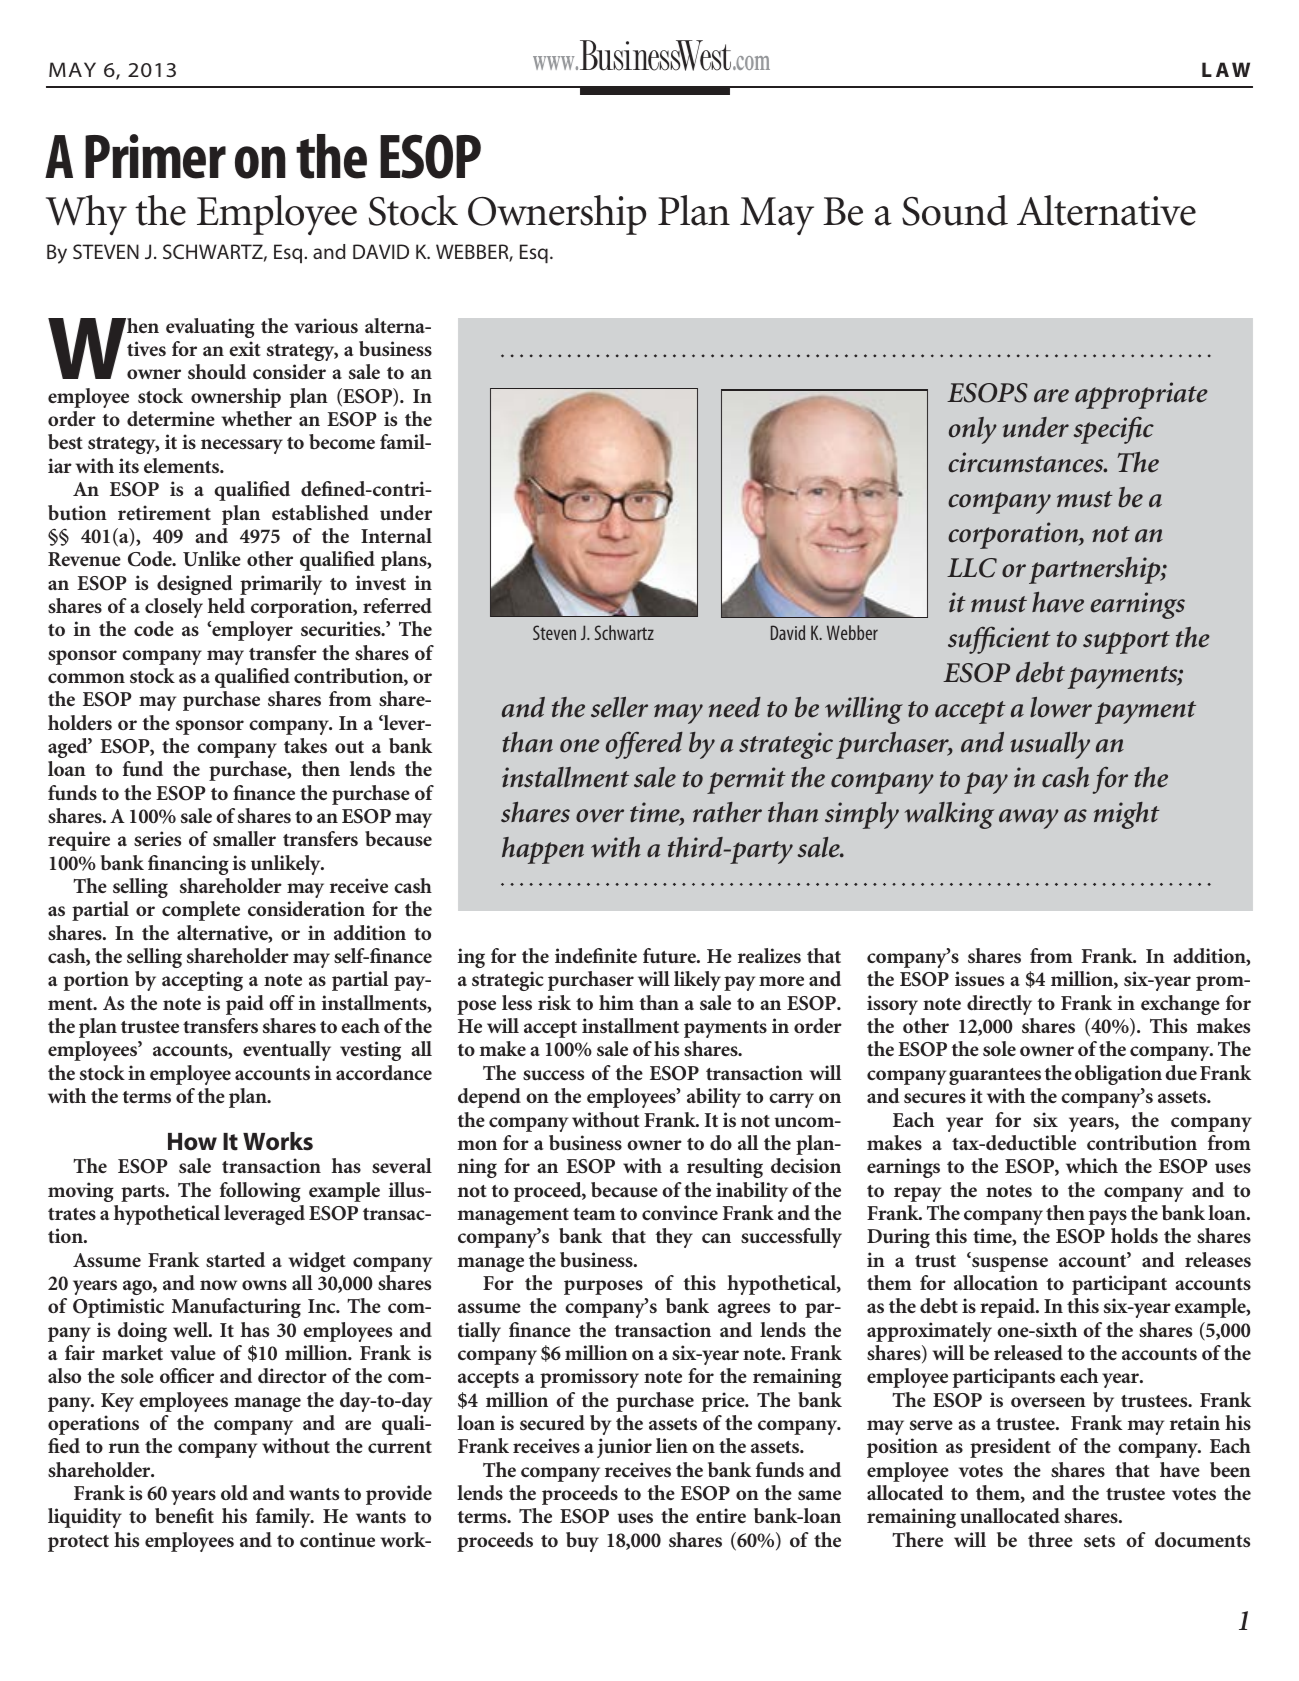  Describe the element at coordinates (972, 568) in the screenshot. I see `LLC` at that location.
